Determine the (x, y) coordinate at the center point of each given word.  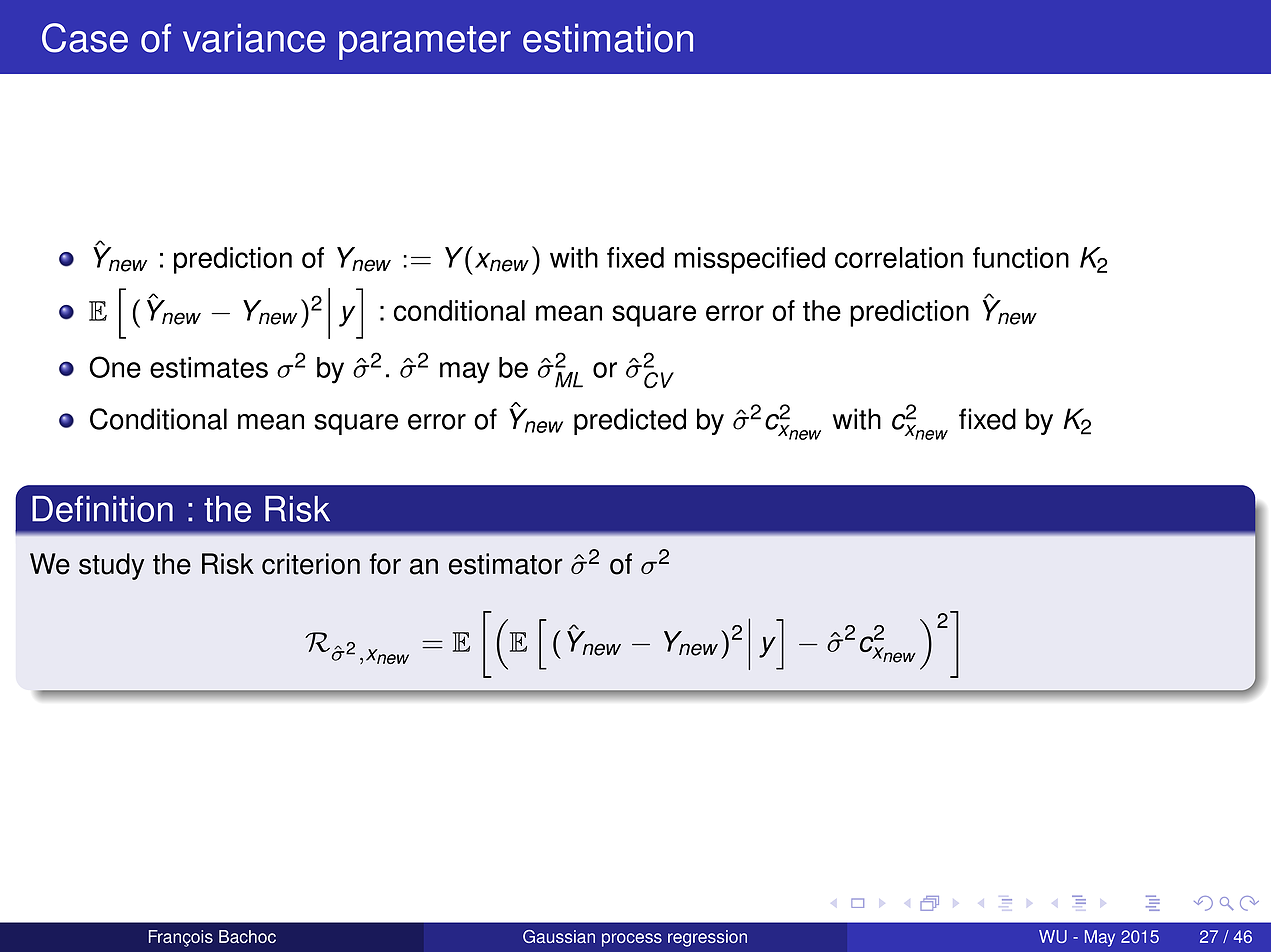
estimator (506, 564)
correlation (899, 257)
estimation (608, 38)
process (632, 940)
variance (254, 38)
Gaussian (559, 936)
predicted (630, 421)
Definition (102, 509)
